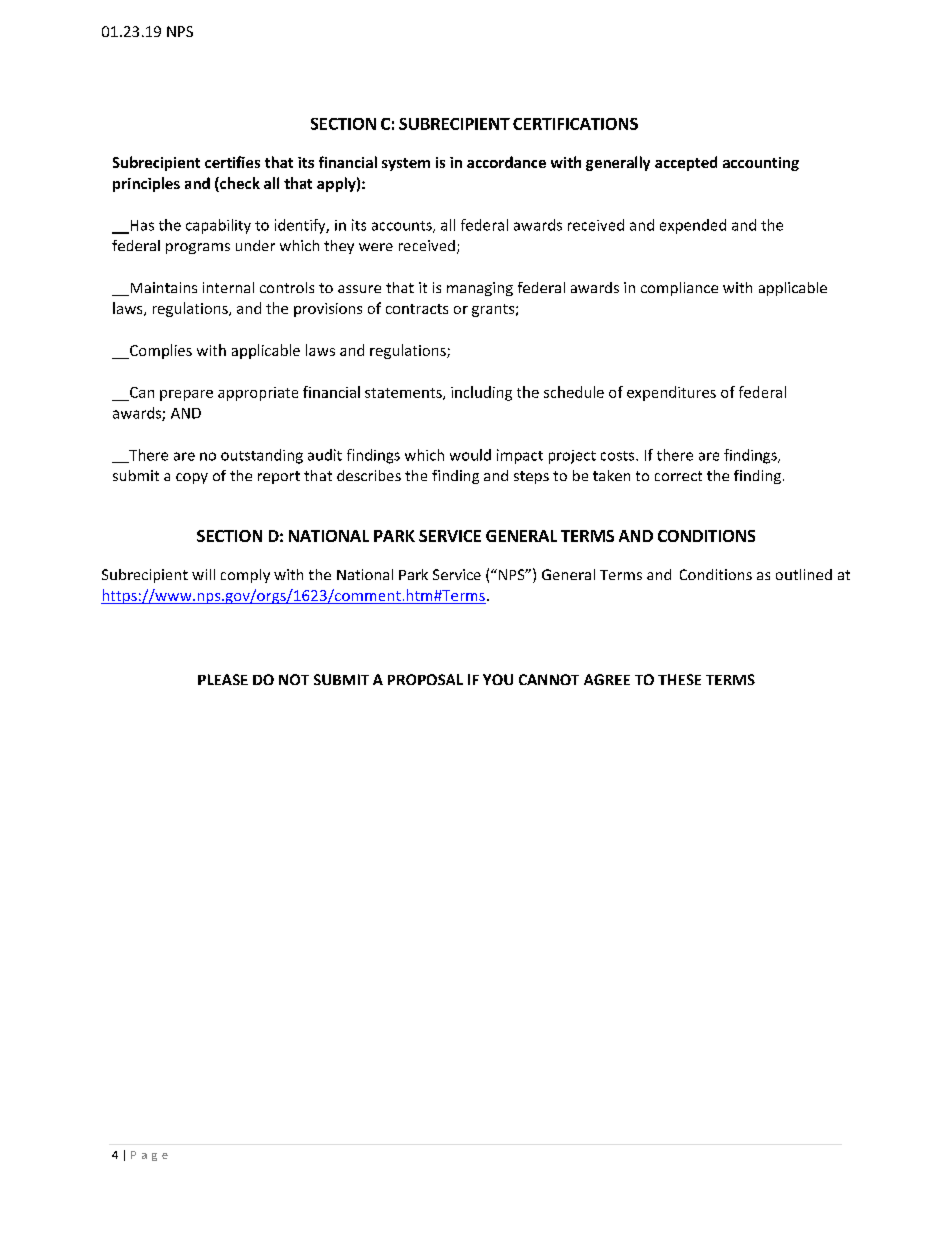 The image size is (952, 1233). Describe the element at coordinates (186, 395) in the document. I see `prepare` at that location.
